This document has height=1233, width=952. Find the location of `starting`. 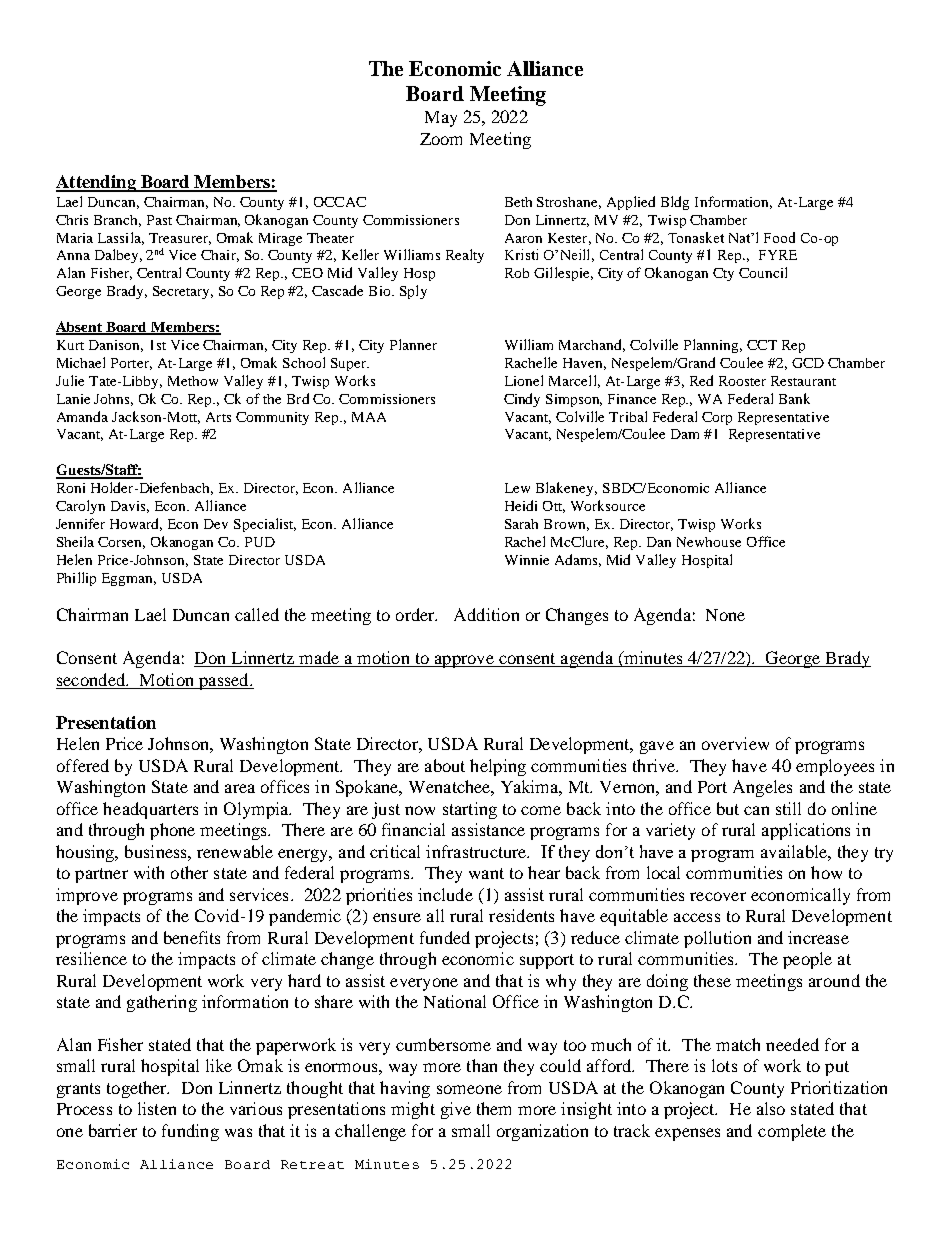

starting is located at coordinates (470, 810).
